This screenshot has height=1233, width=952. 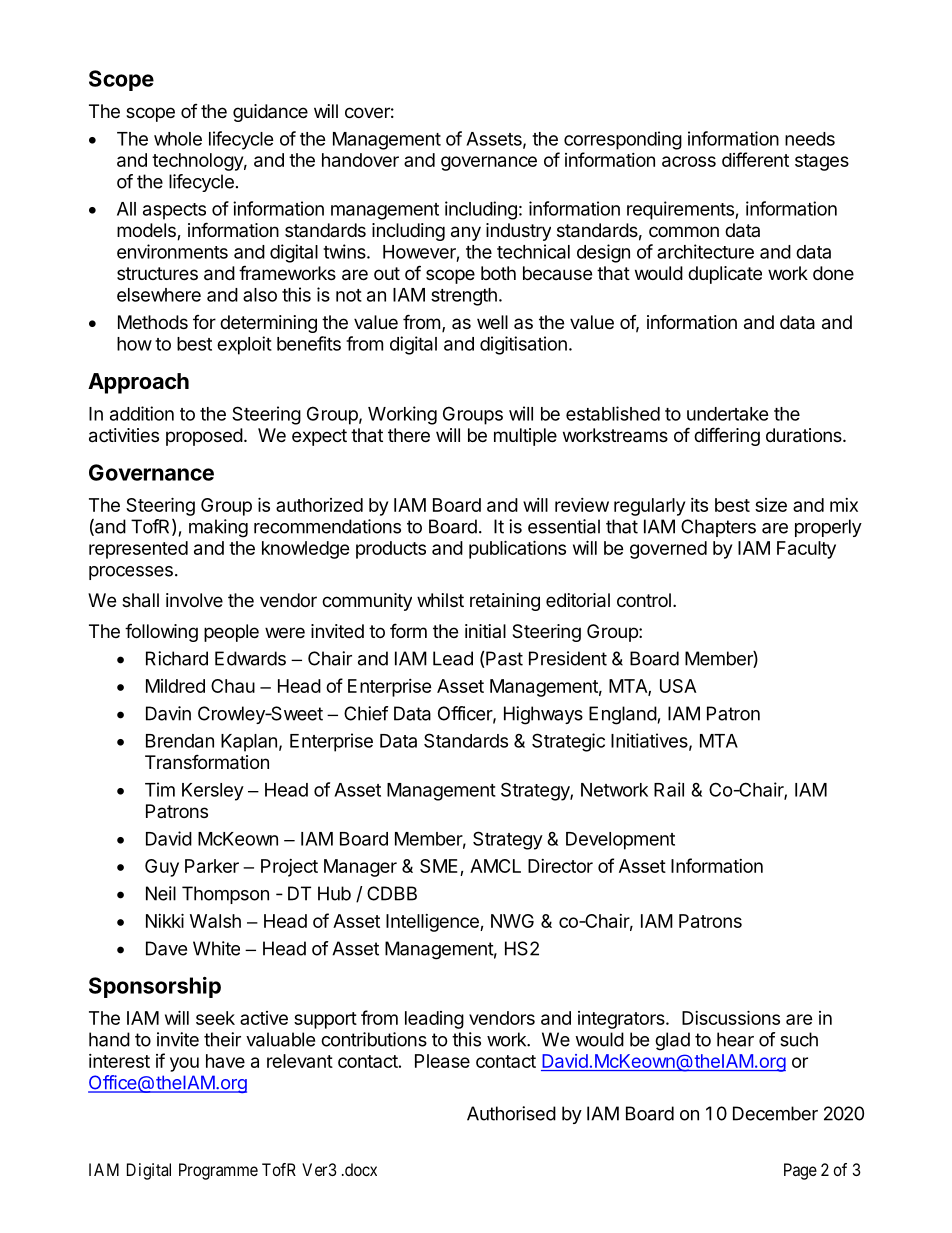 What do you see at coordinates (466, 233) in the screenshot?
I see `any` at bounding box center [466, 233].
